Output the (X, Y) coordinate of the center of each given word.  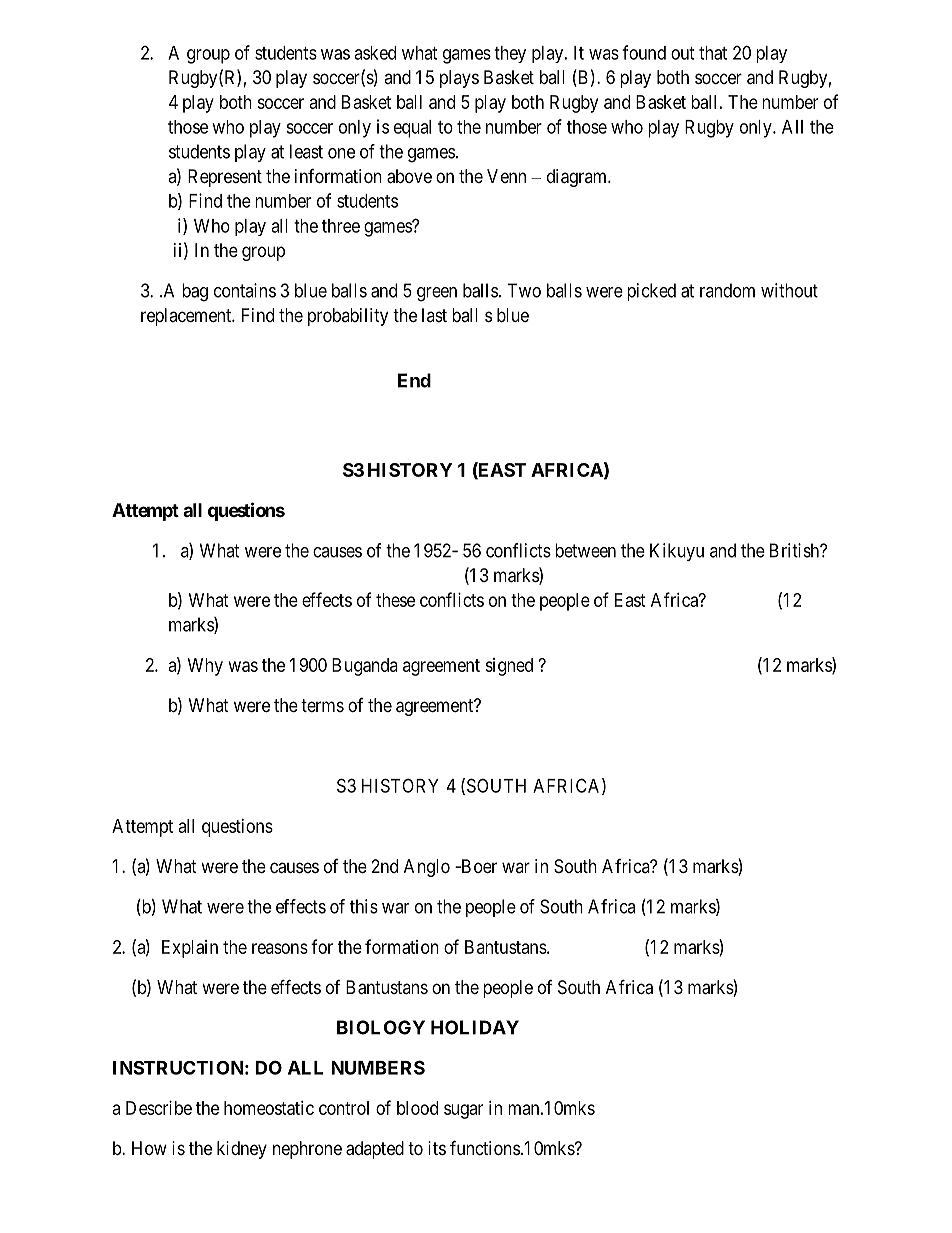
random (727, 290)
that (713, 53)
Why (205, 667)
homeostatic (269, 1108)
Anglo (427, 868)
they (510, 54)
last (434, 315)
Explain (190, 949)
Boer (478, 866)
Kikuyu (677, 552)
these (395, 600)
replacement (187, 317)
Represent (225, 178)
